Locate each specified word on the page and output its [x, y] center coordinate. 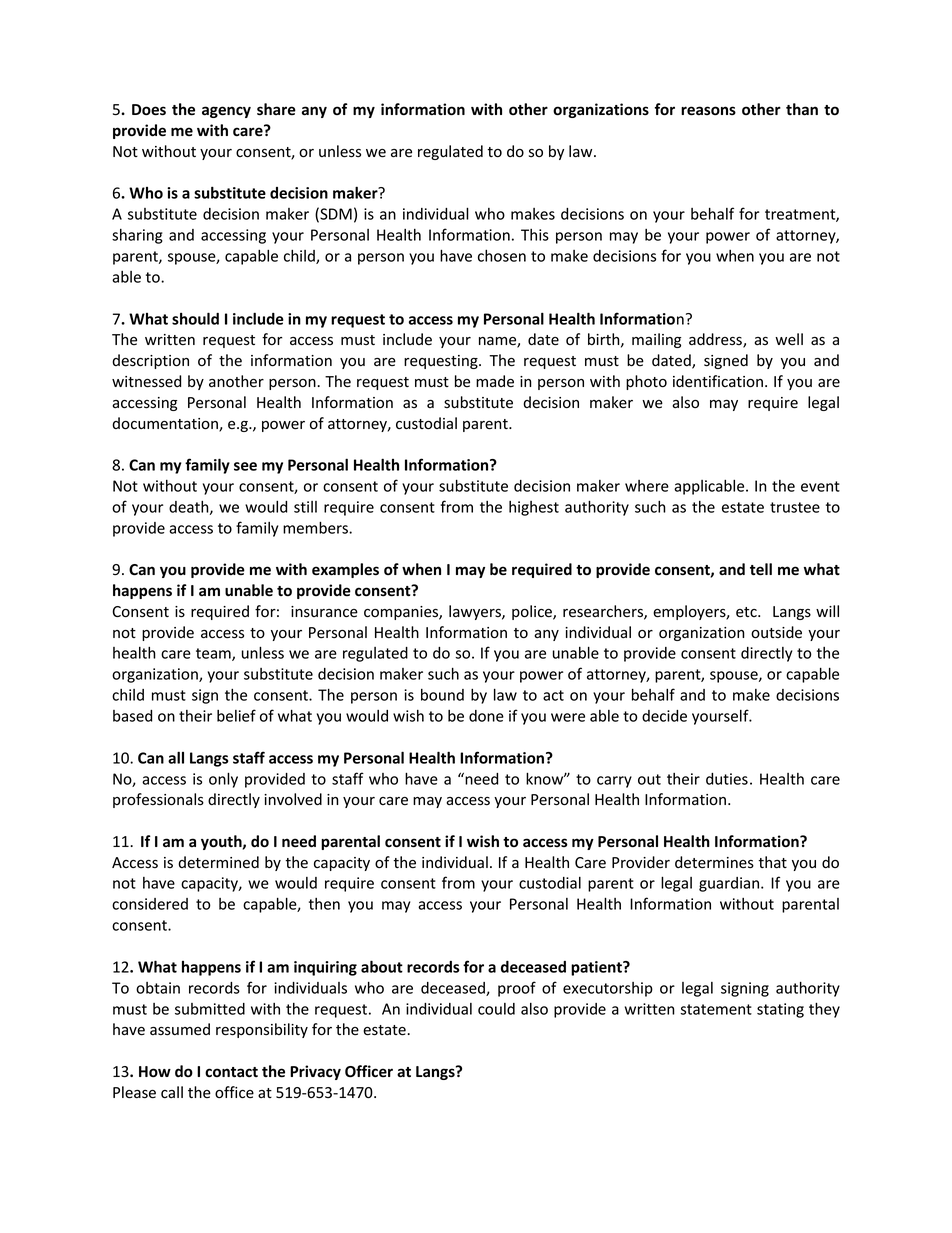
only [223, 780]
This [535, 235]
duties [727, 779]
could [496, 1009]
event [820, 486]
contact [231, 1072]
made [495, 381]
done [486, 716]
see [245, 466]
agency [226, 112]
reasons [708, 111]
